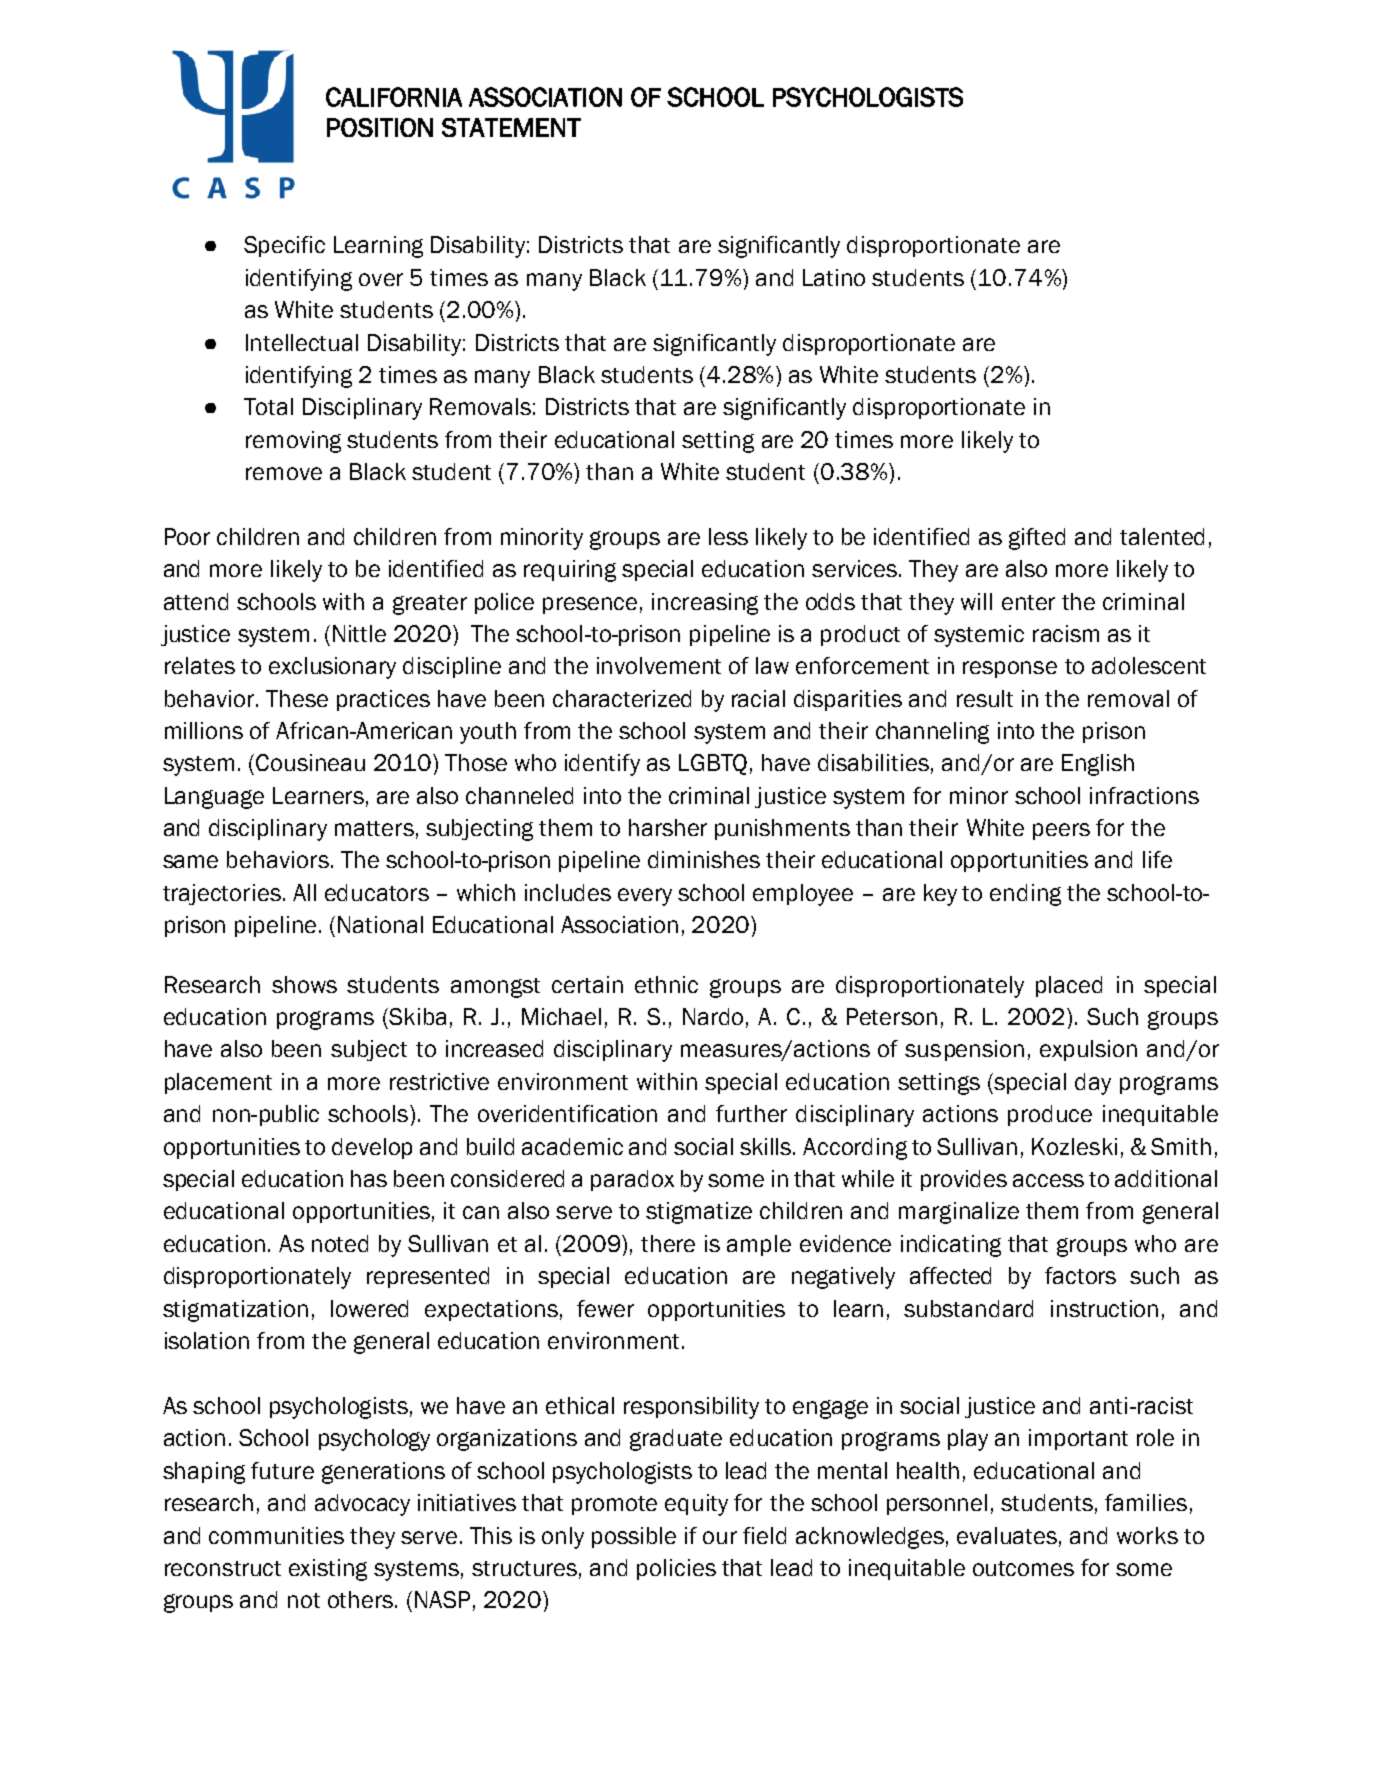  Describe the element at coordinates (834, 277) in the screenshot. I see `Latino` at that location.
